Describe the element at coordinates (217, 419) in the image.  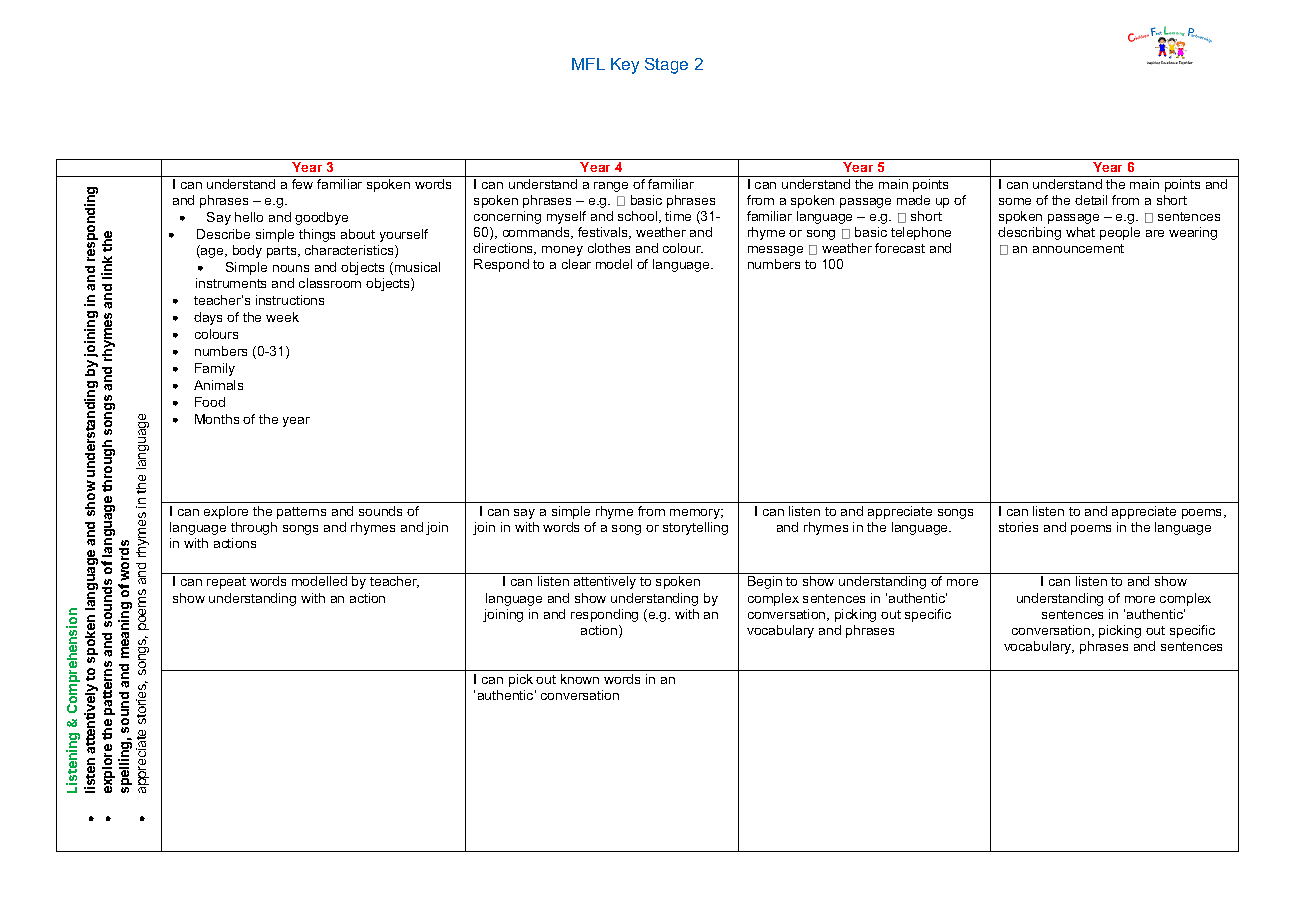
I see `Months` at that location.
